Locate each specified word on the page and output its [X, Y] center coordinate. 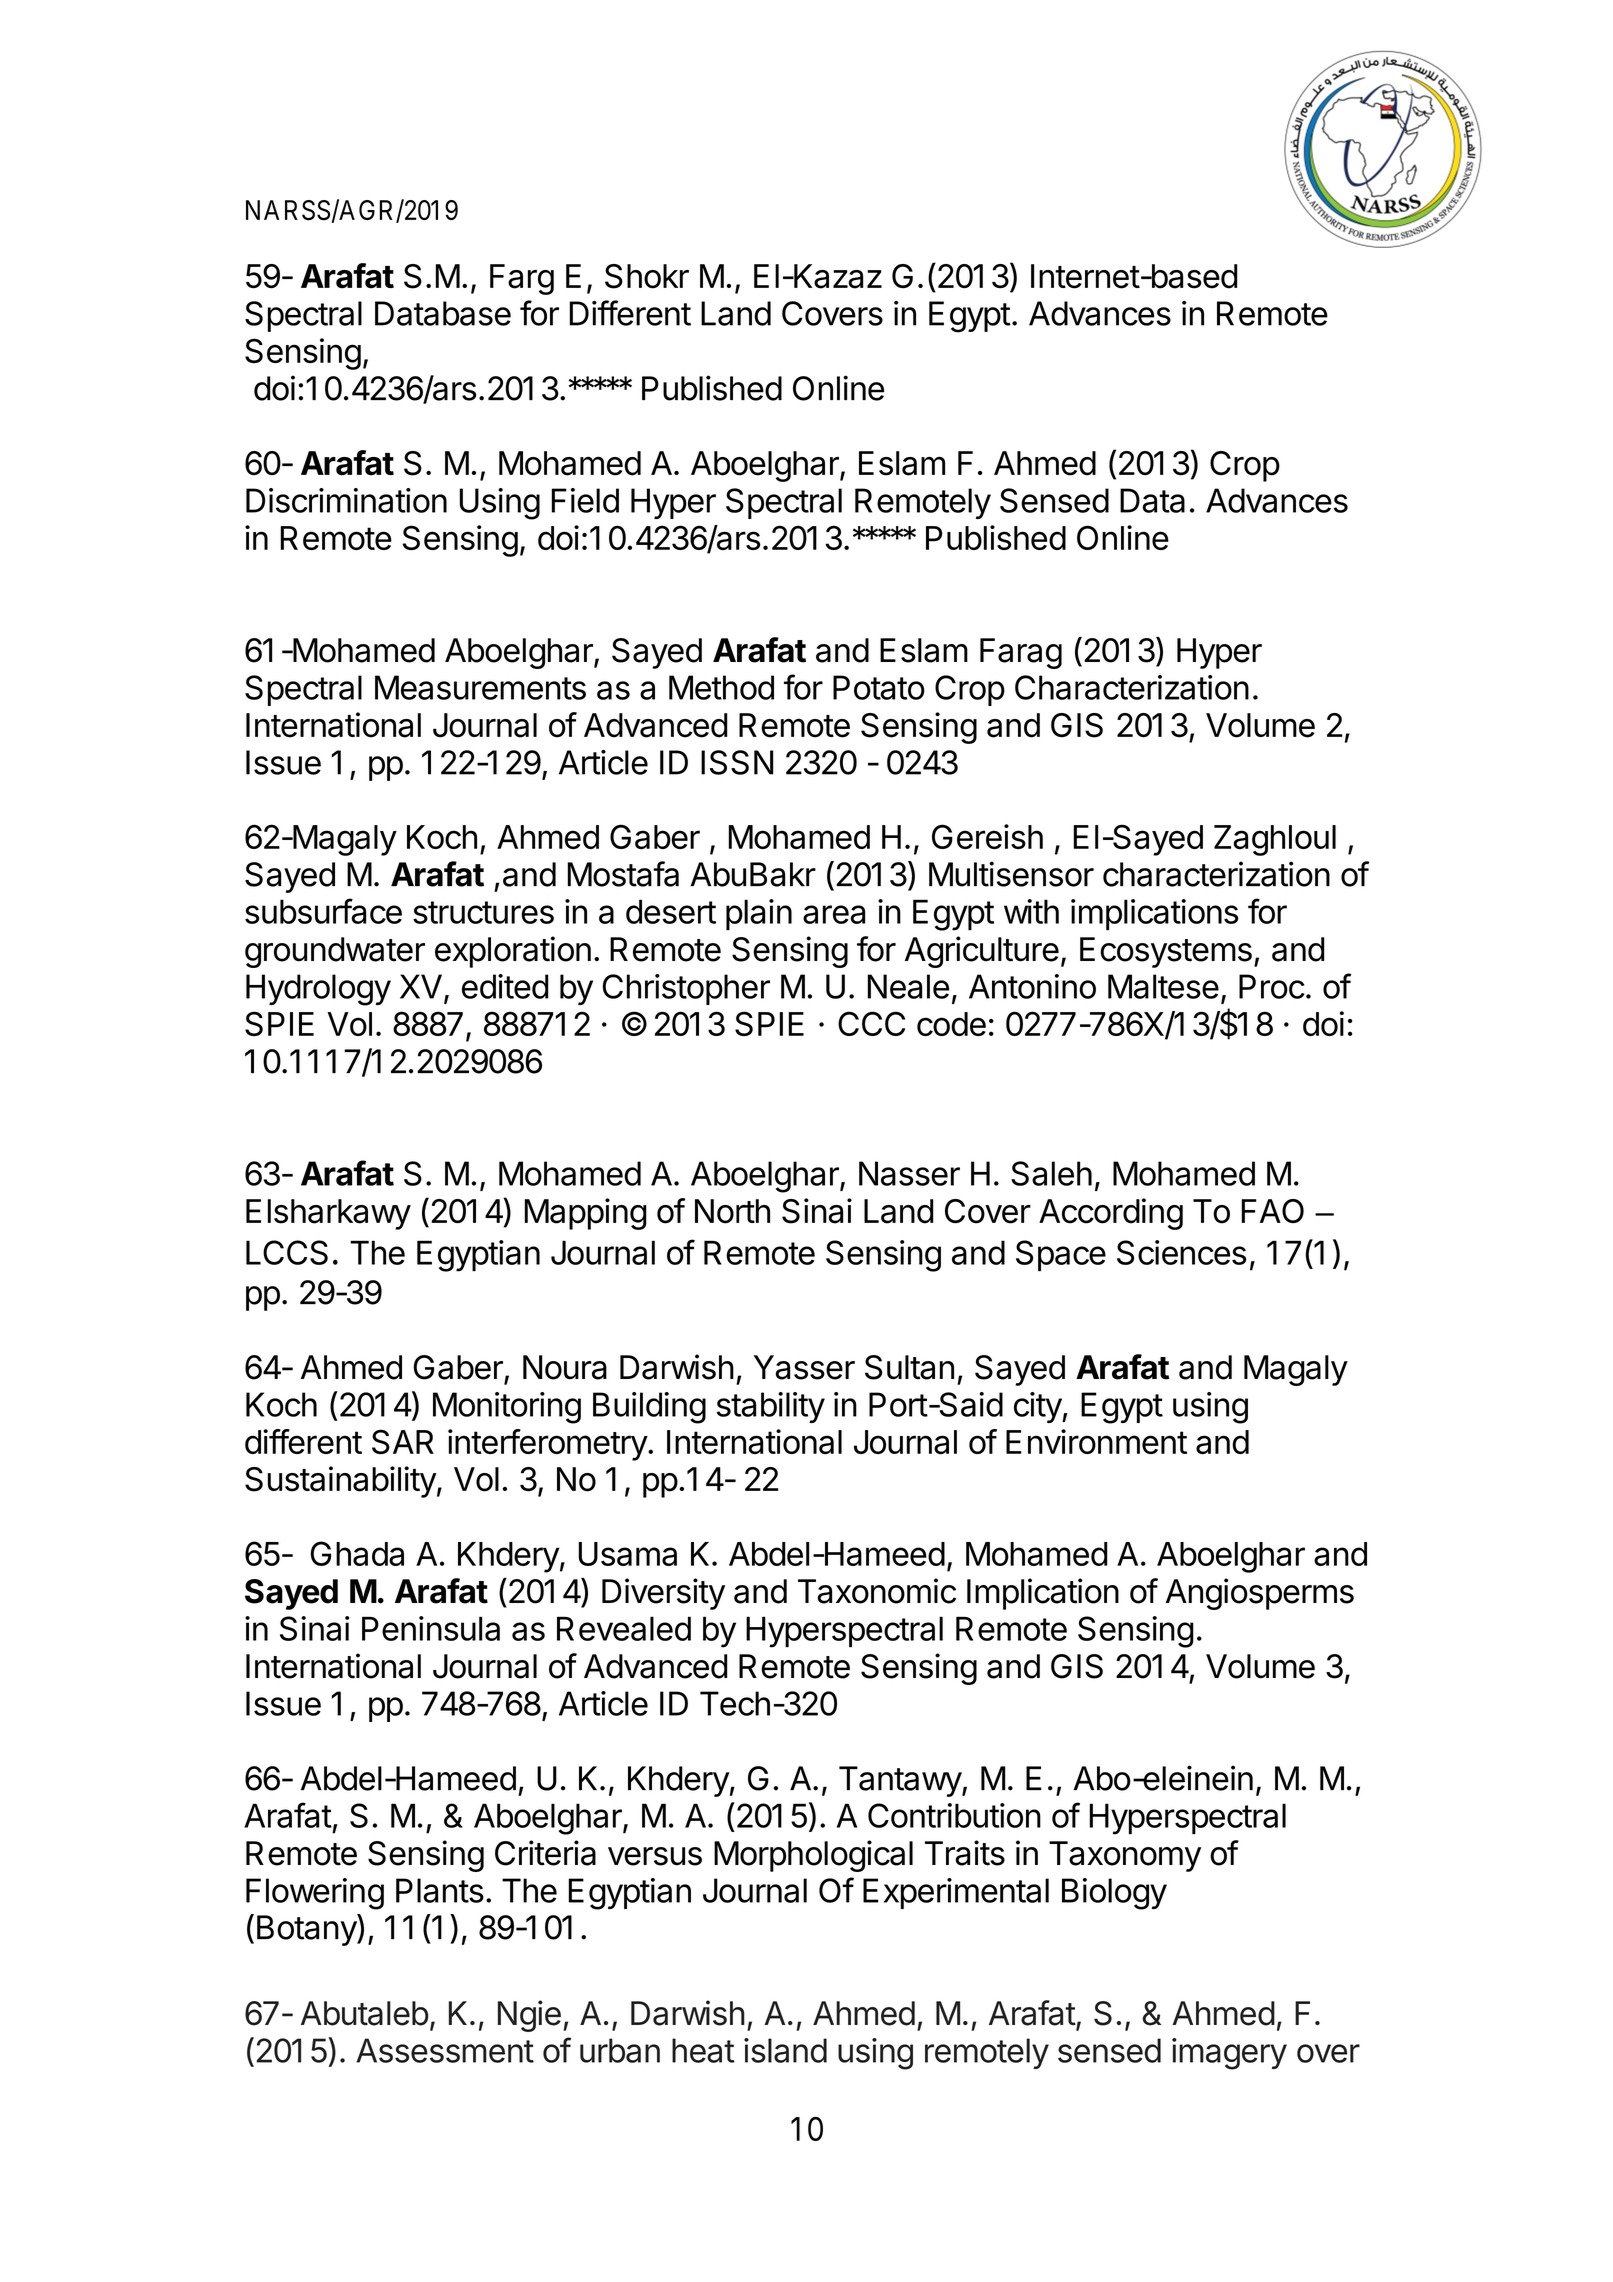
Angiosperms [1260, 1594]
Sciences [1182, 1252]
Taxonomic [877, 1591]
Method [721, 687]
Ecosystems [1166, 952]
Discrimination [346, 500]
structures [483, 912]
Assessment [445, 2050]
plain [759, 914]
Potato [879, 687]
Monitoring [507, 1408]
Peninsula [431, 1628]
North [732, 1211]
